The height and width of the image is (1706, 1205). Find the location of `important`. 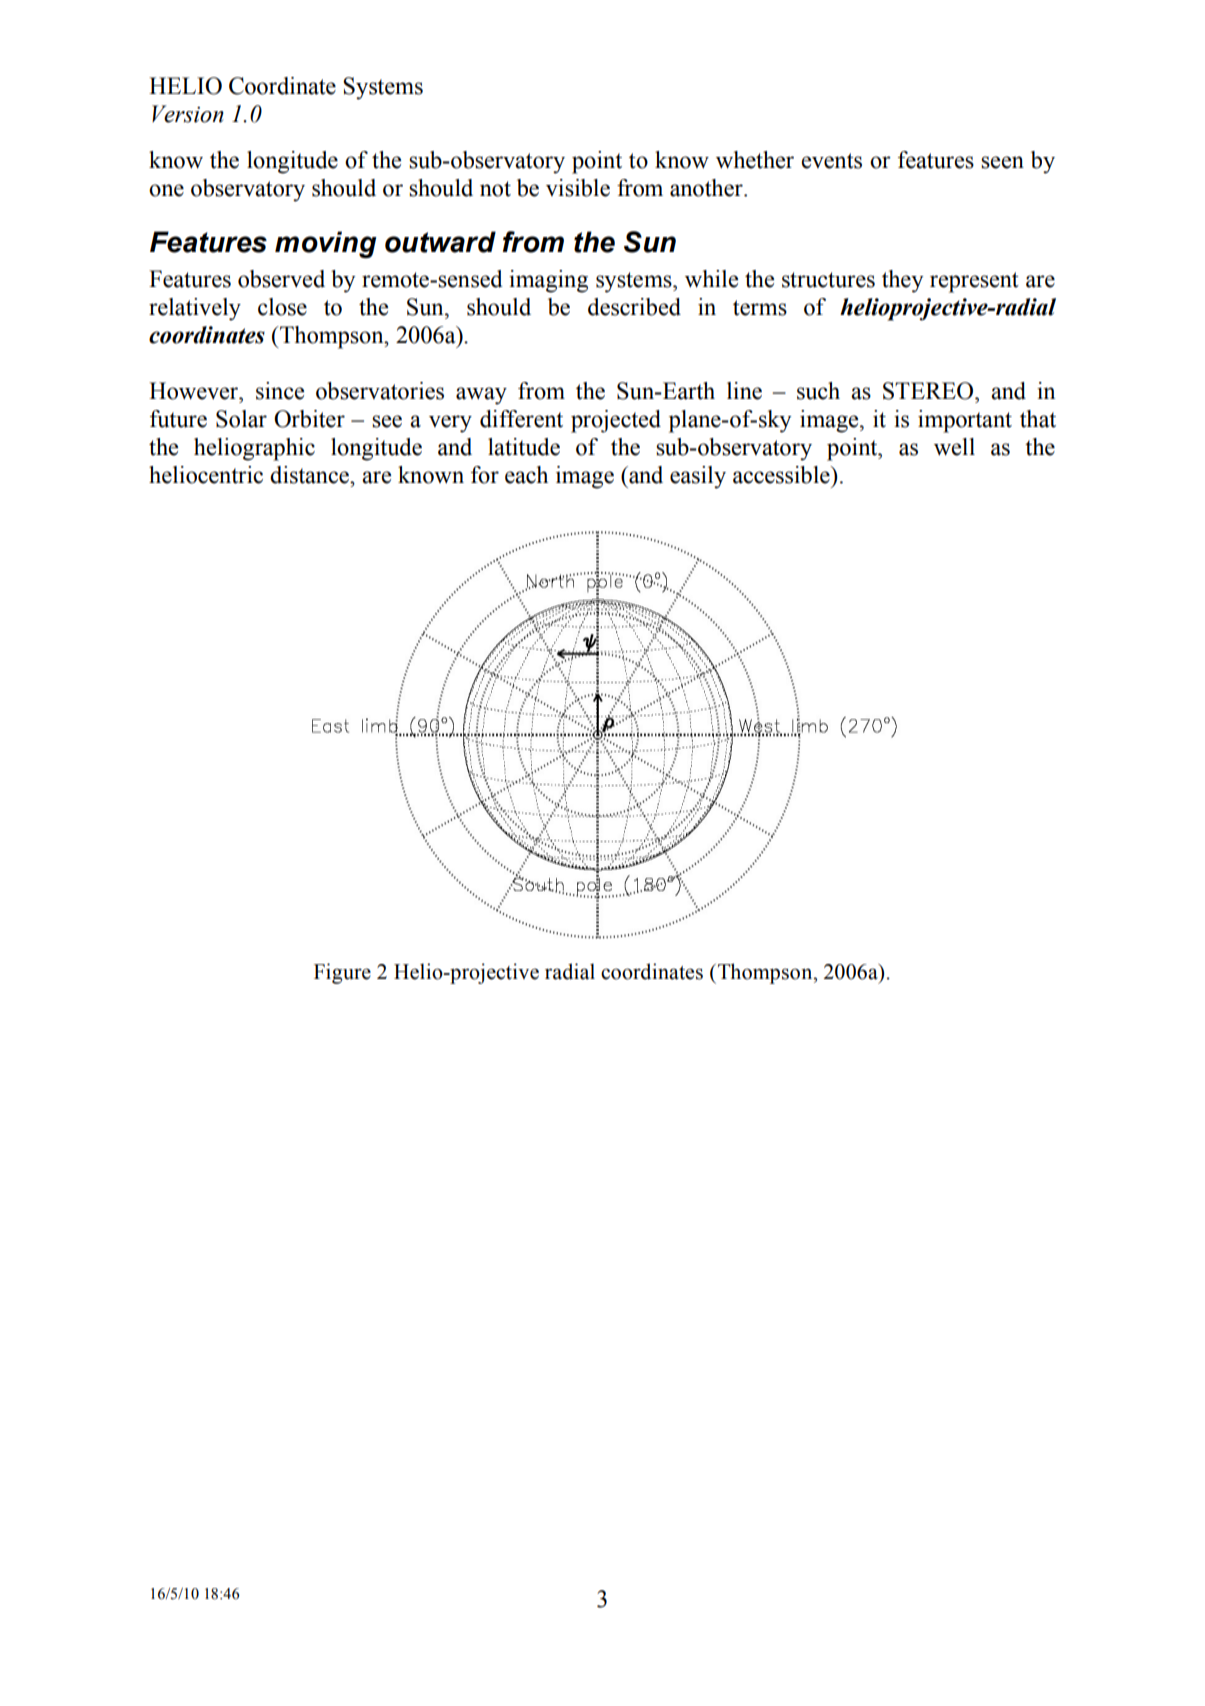

important is located at coordinates (965, 421).
